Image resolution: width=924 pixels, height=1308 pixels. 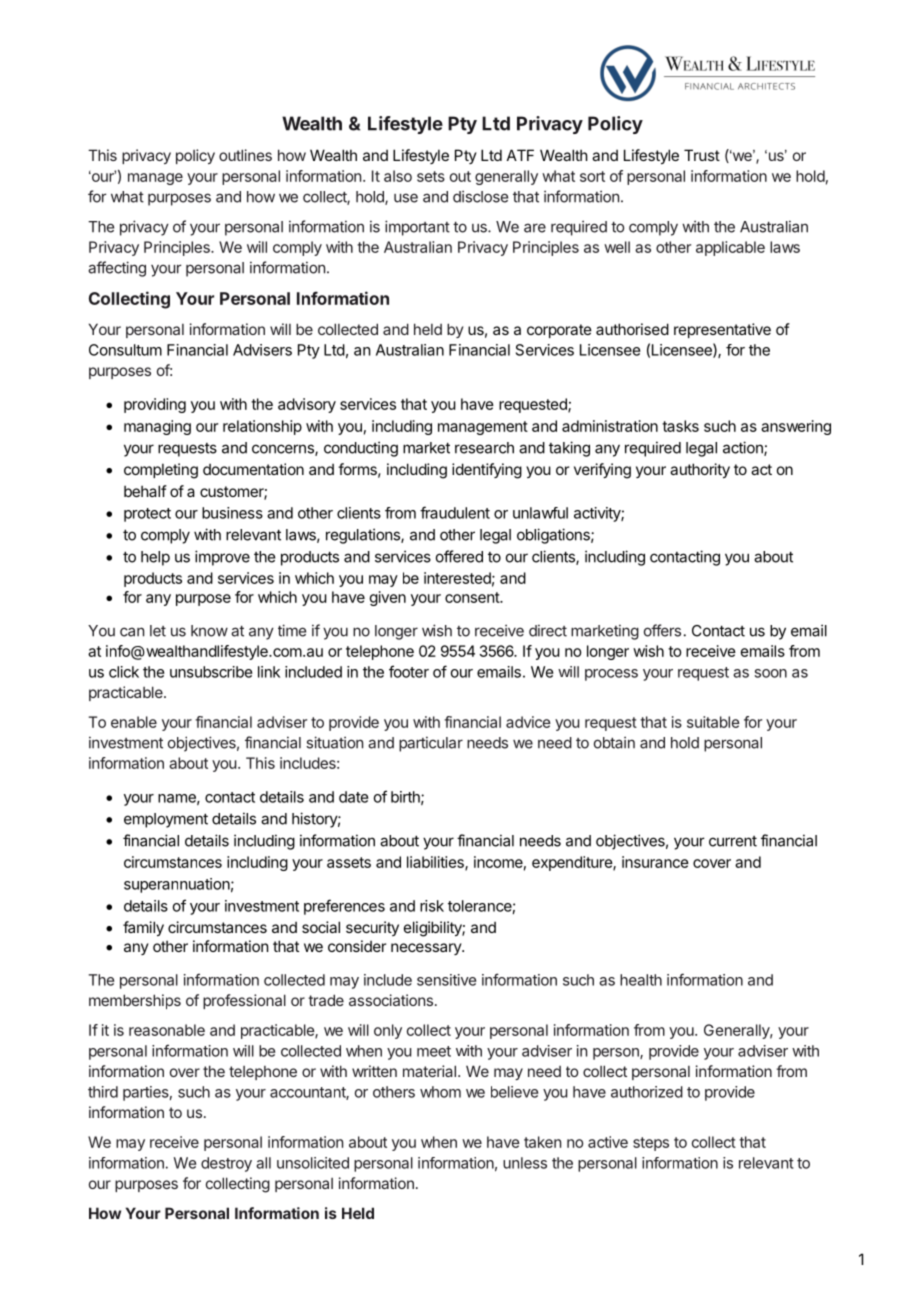 I want to click on disclose, so click(x=480, y=197).
